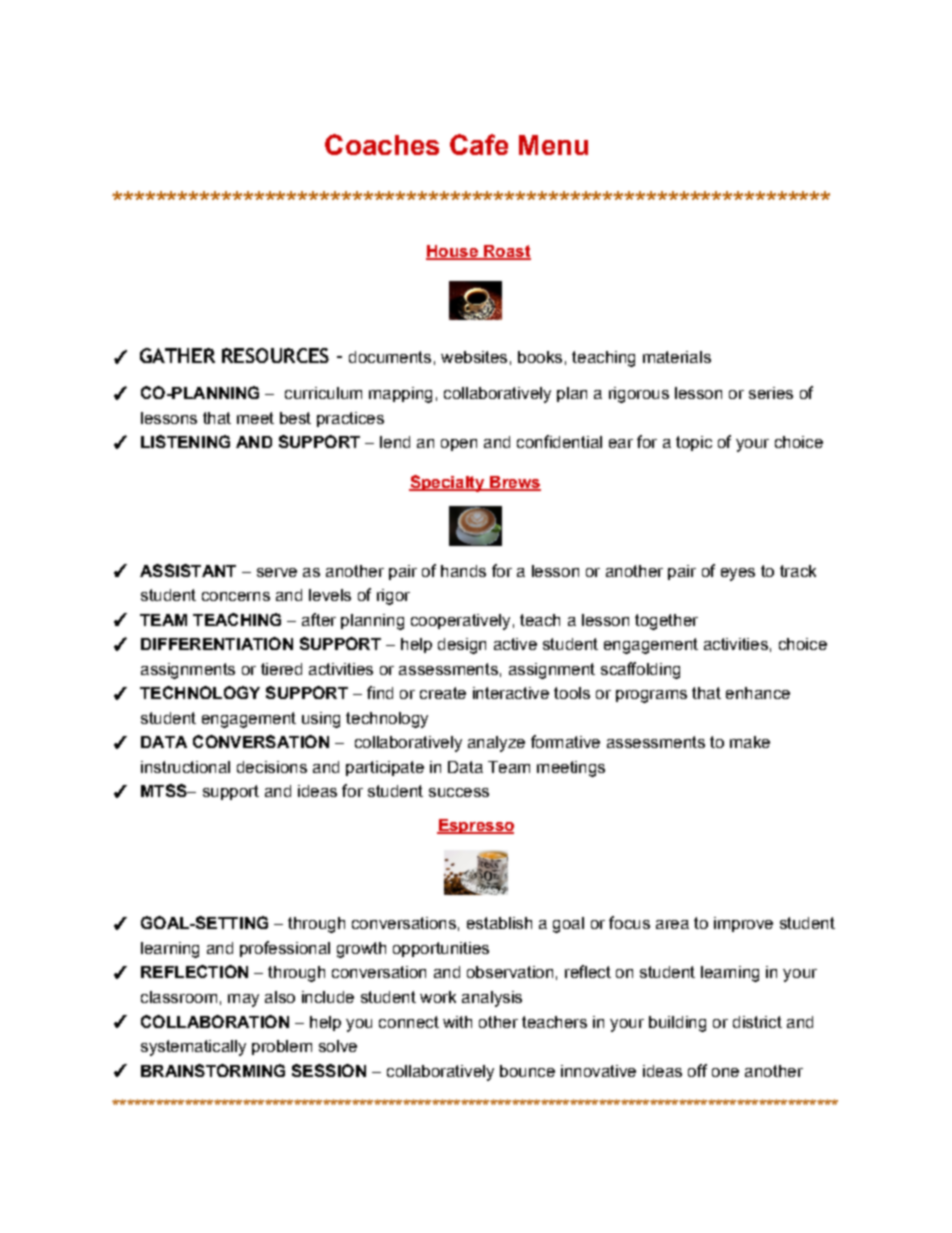  I want to click on Coaches, so click(382, 144).
